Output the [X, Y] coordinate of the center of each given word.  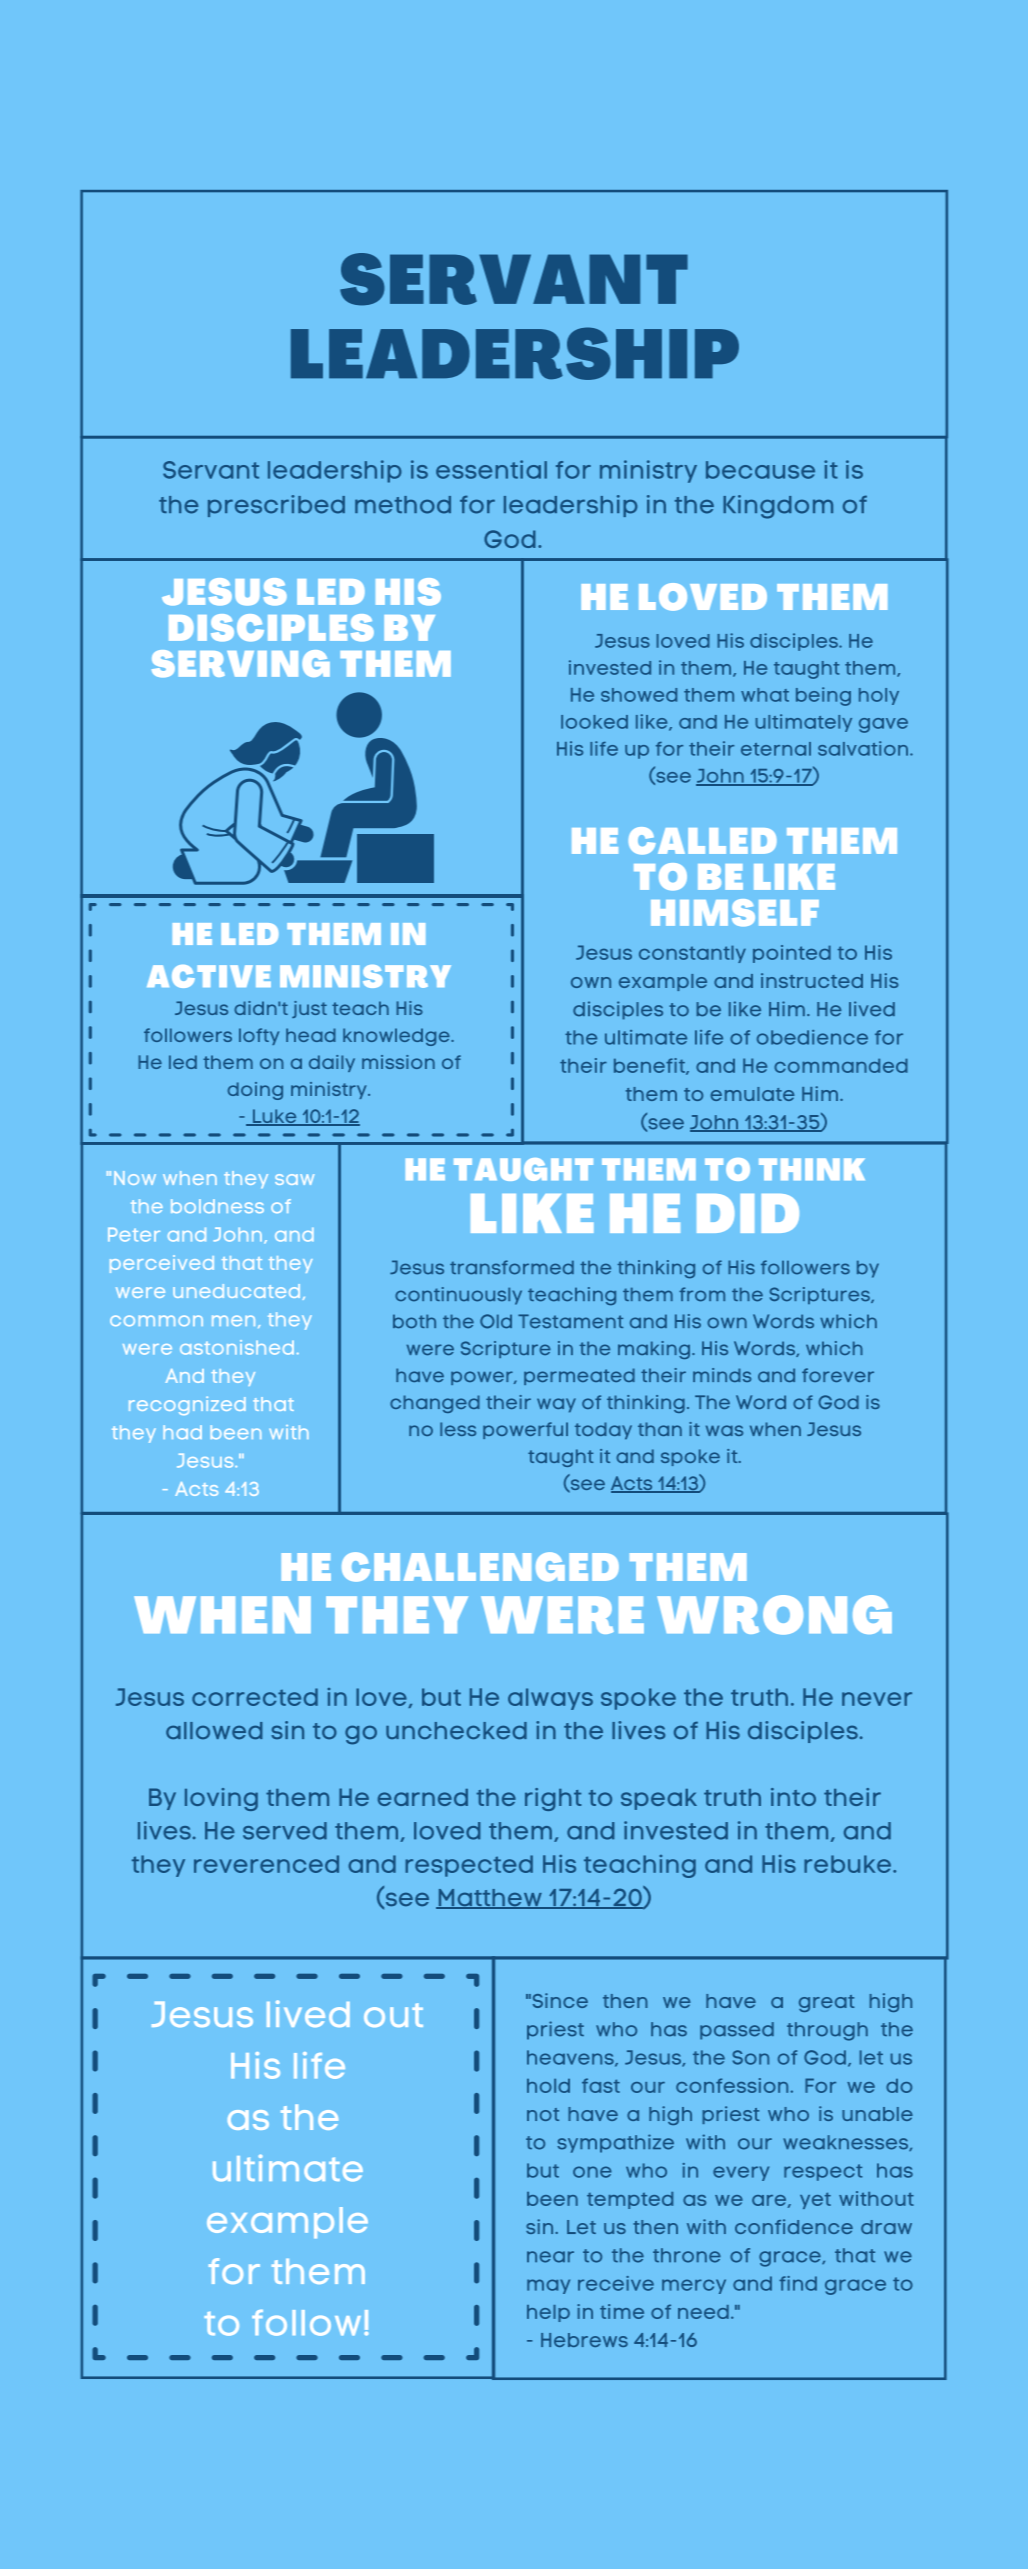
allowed [214, 1730]
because [760, 470]
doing [255, 1091]
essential [491, 469]
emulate [752, 1094]
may [548, 2286]
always [550, 1699]
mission [398, 1062]
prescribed [276, 506]
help [548, 2313]
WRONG [774, 1615]
